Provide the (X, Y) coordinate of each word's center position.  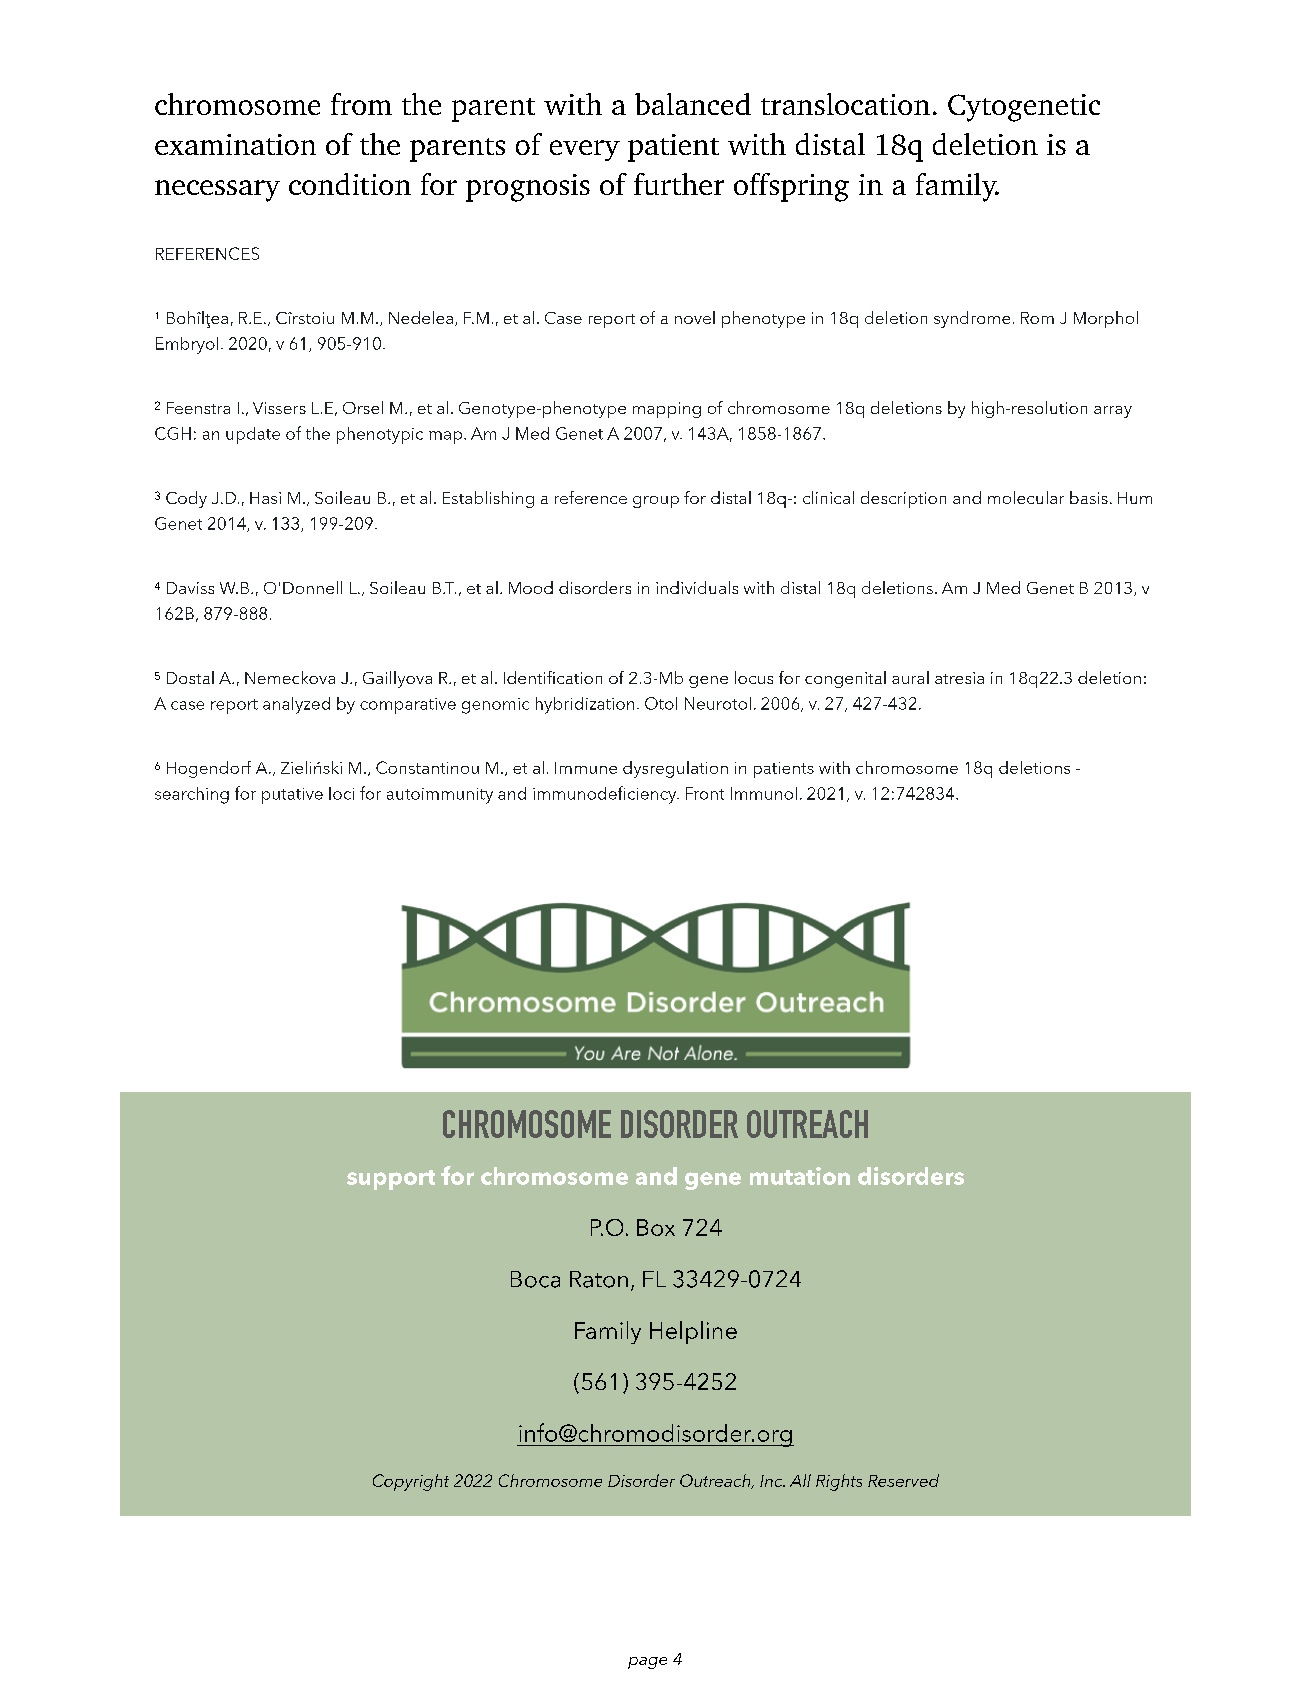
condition (350, 184)
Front (705, 793)
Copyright (411, 1482)
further (679, 184)
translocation (845, 104)
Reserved (903, 1480)
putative (292, 796)
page (647, 1663)
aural (910, 677)
